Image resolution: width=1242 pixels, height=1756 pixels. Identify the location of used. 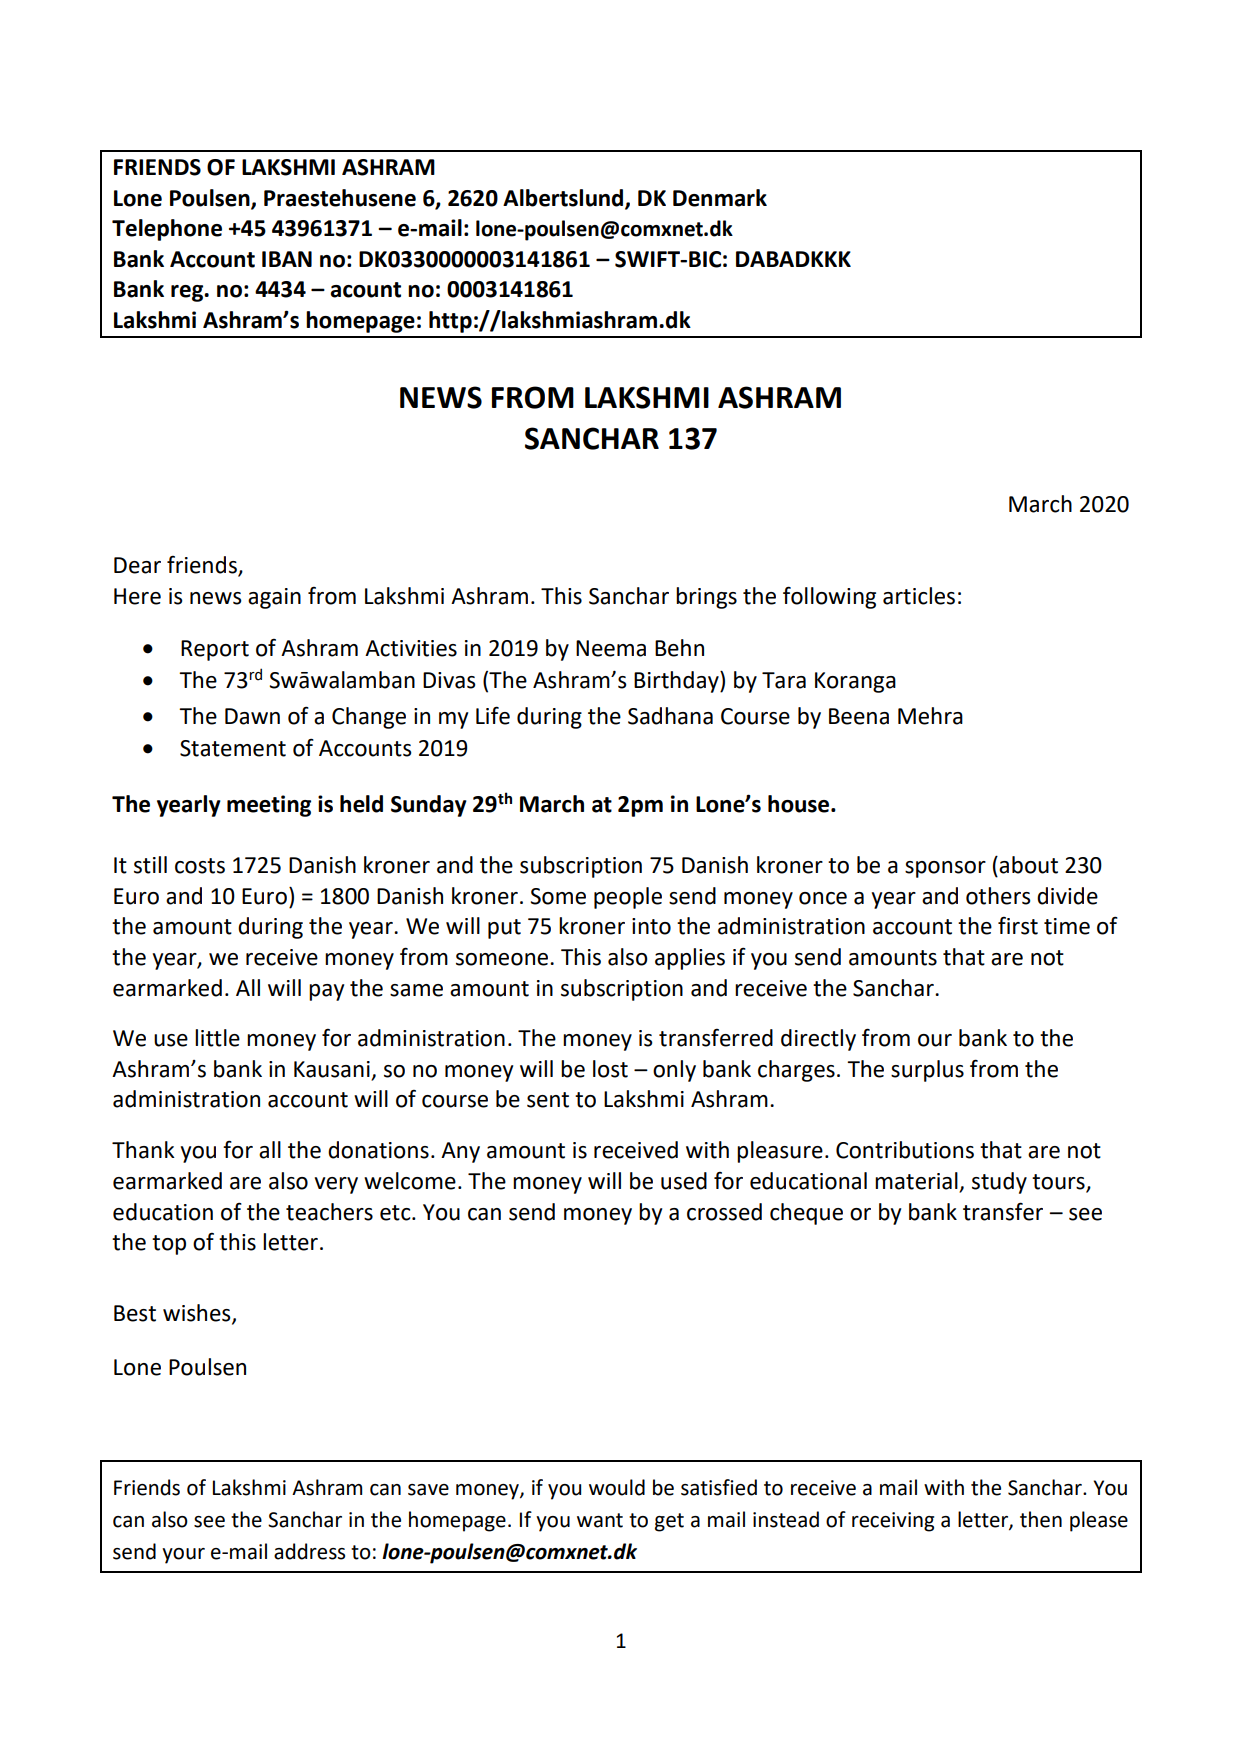
(684, 1181).
